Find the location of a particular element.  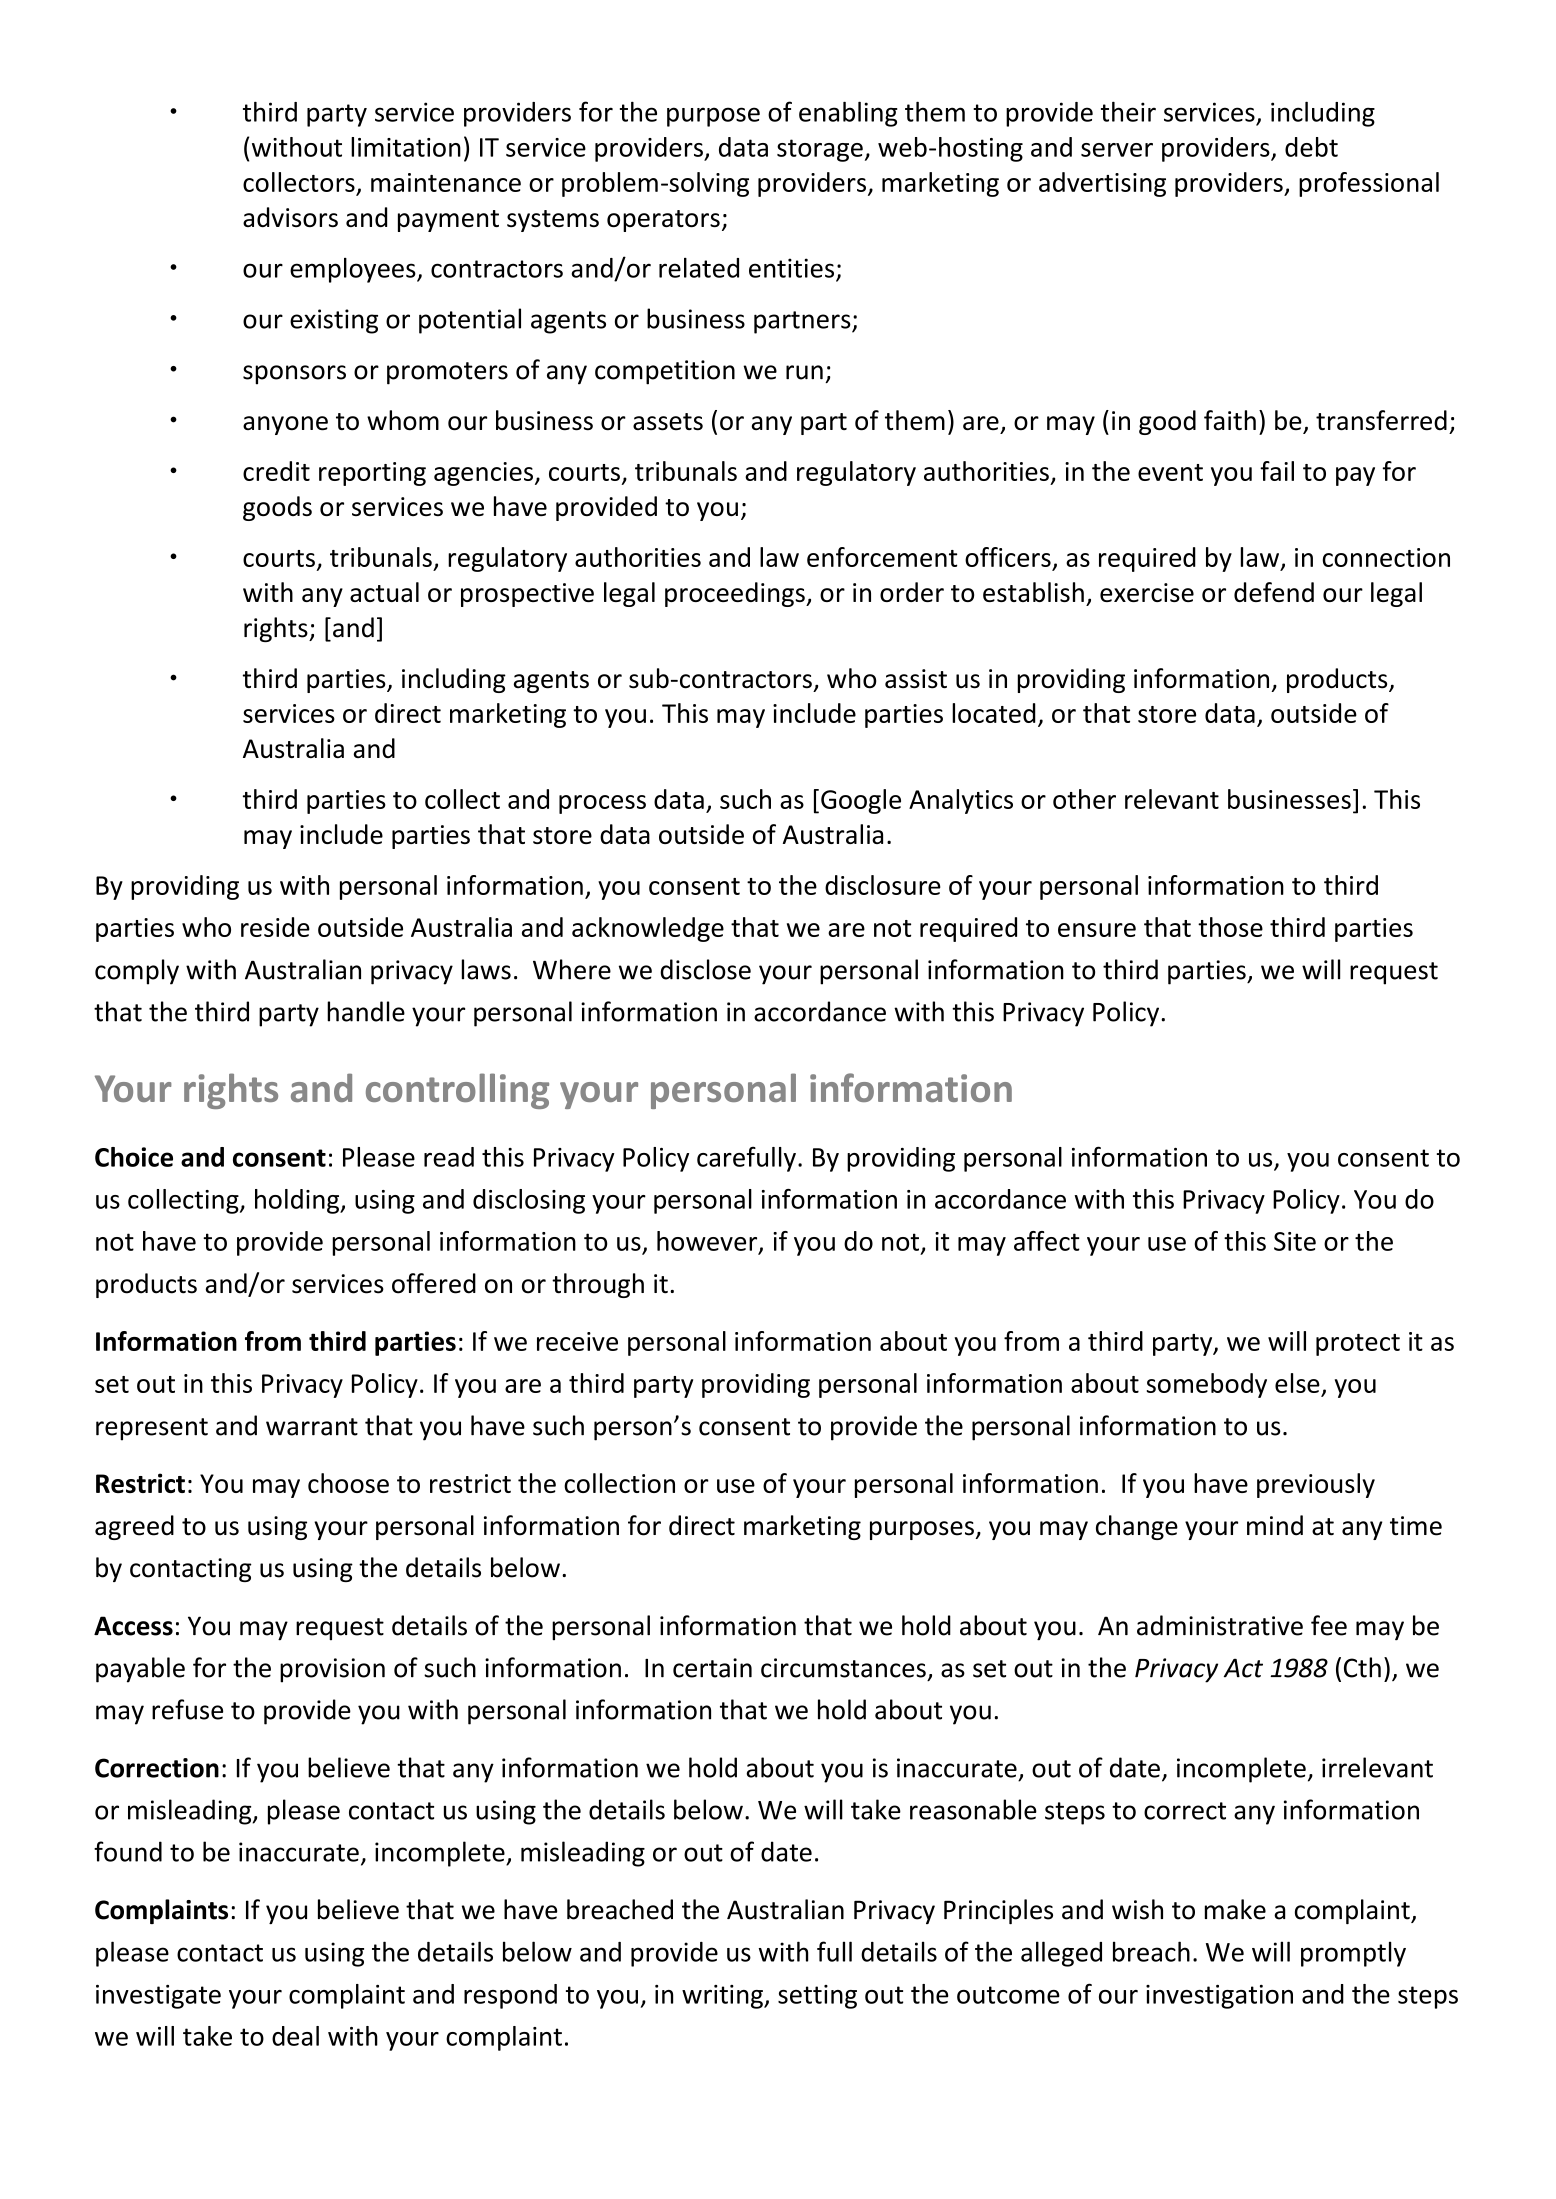

handle is located at coordinates (366, 1011).
